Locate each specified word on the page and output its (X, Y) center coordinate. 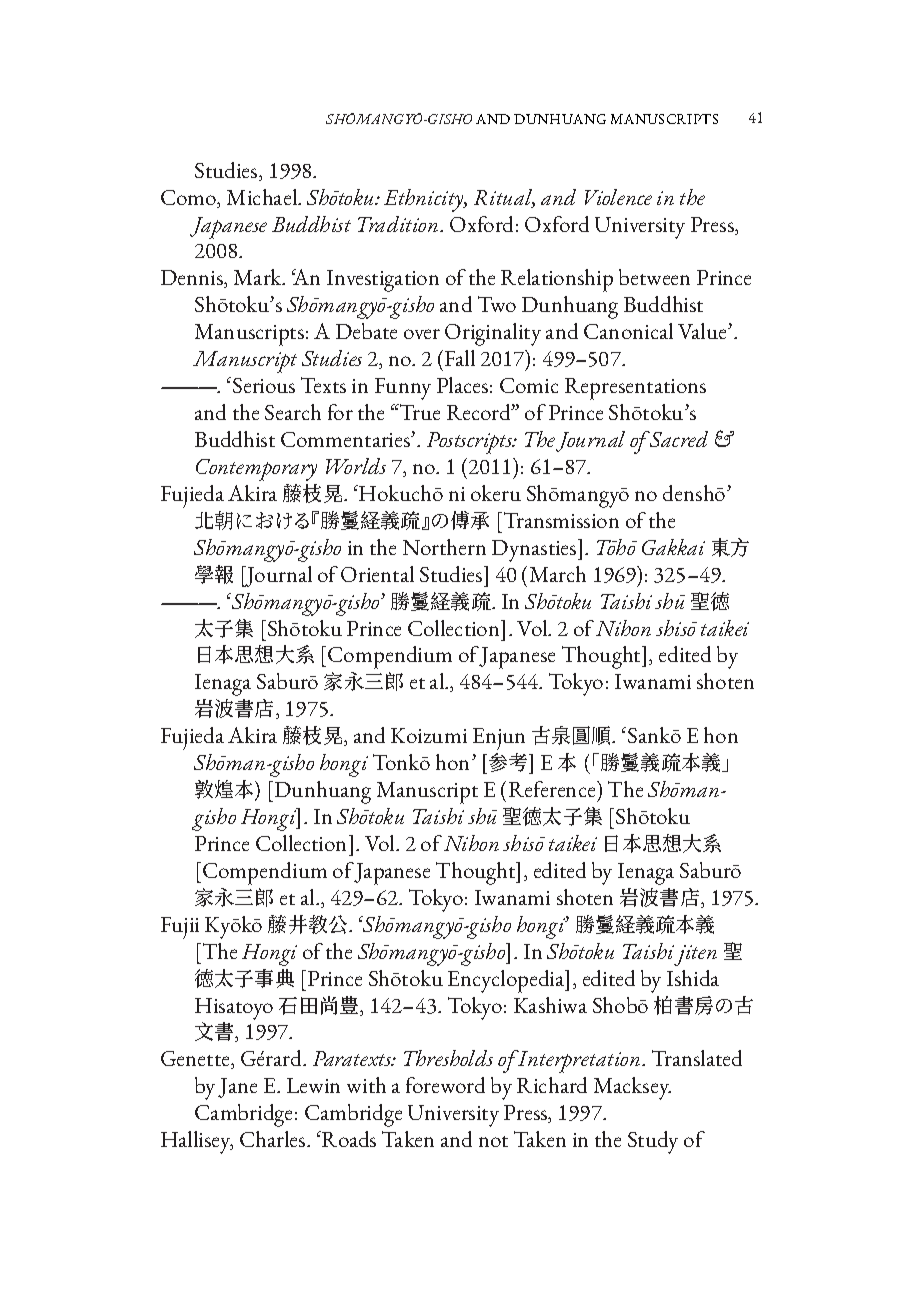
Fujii (180, 928)
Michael (263, 197)
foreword (445, 1085)
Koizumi (429, 735)
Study (653, 1142)
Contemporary (256, 470)
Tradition (399, 224)
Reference (553, 789)
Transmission (560, 520)
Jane (237, 1088)
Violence (618, 197)
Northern (444, 547)
